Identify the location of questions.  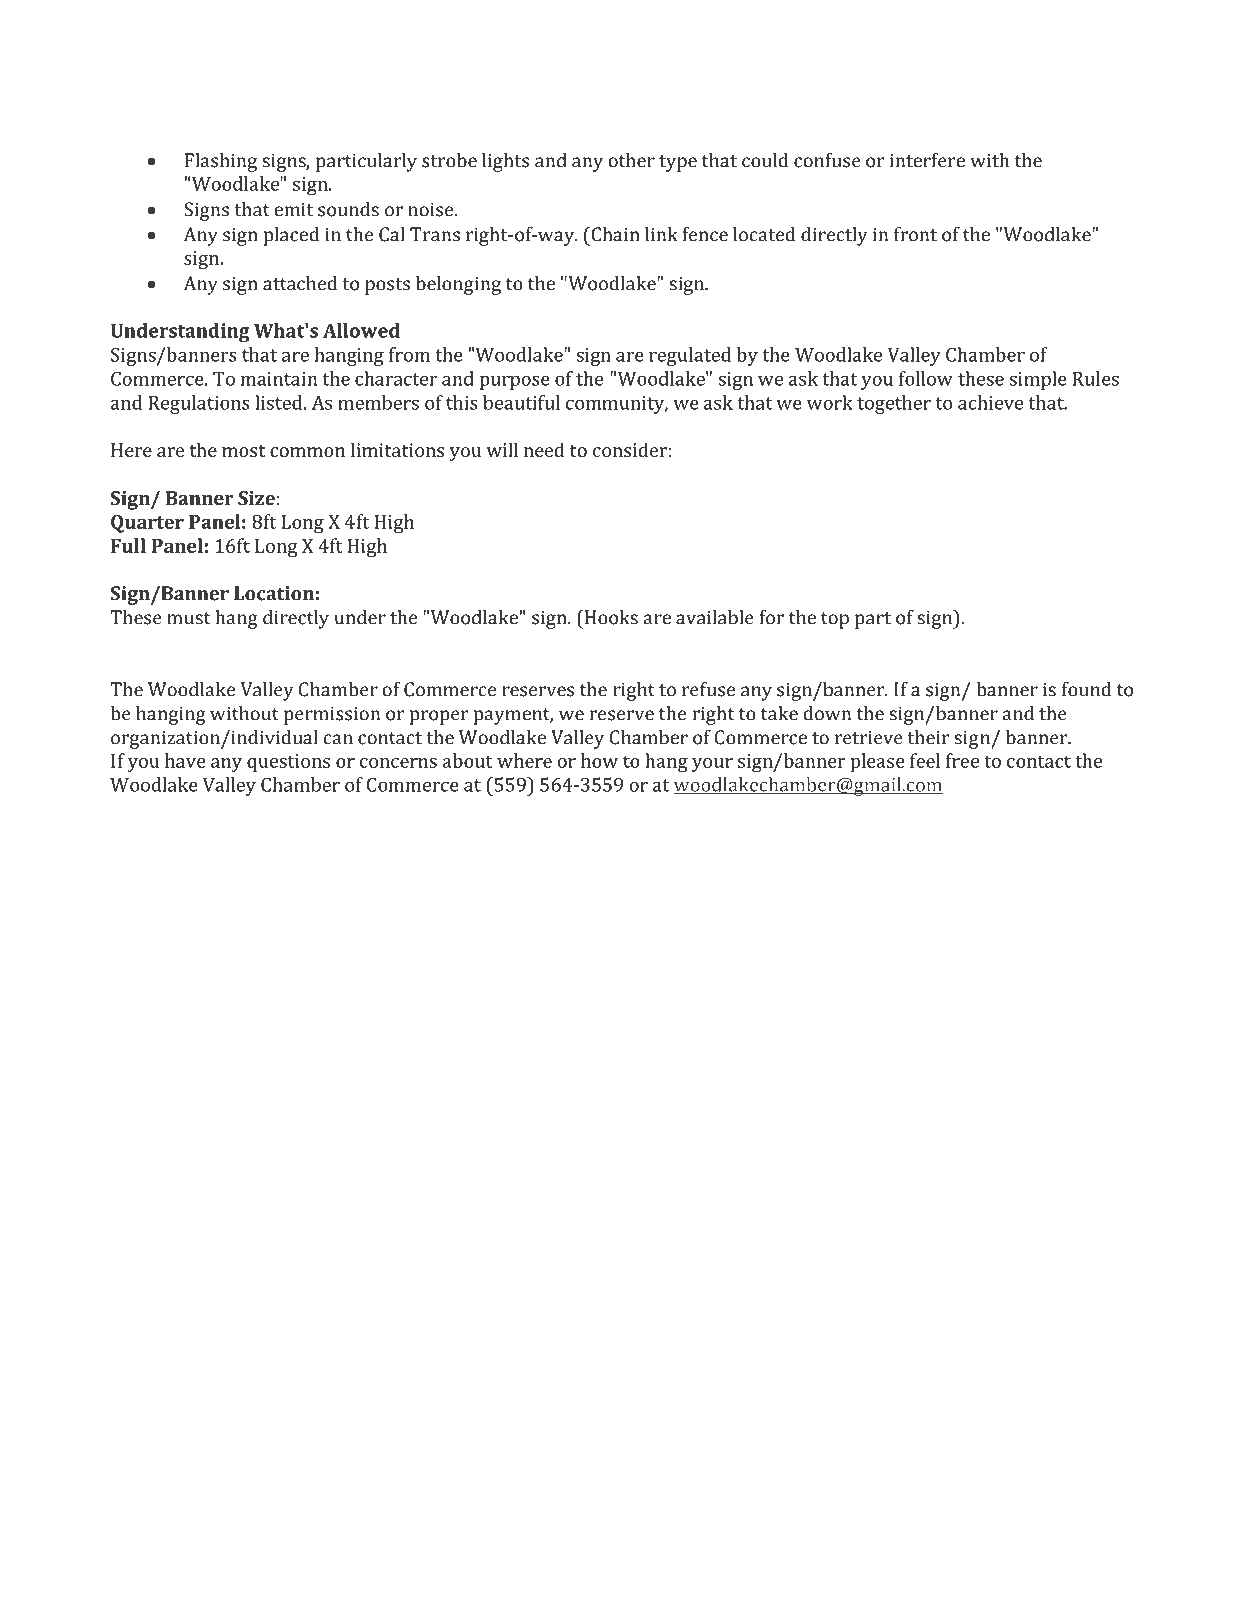
(288, 763).
